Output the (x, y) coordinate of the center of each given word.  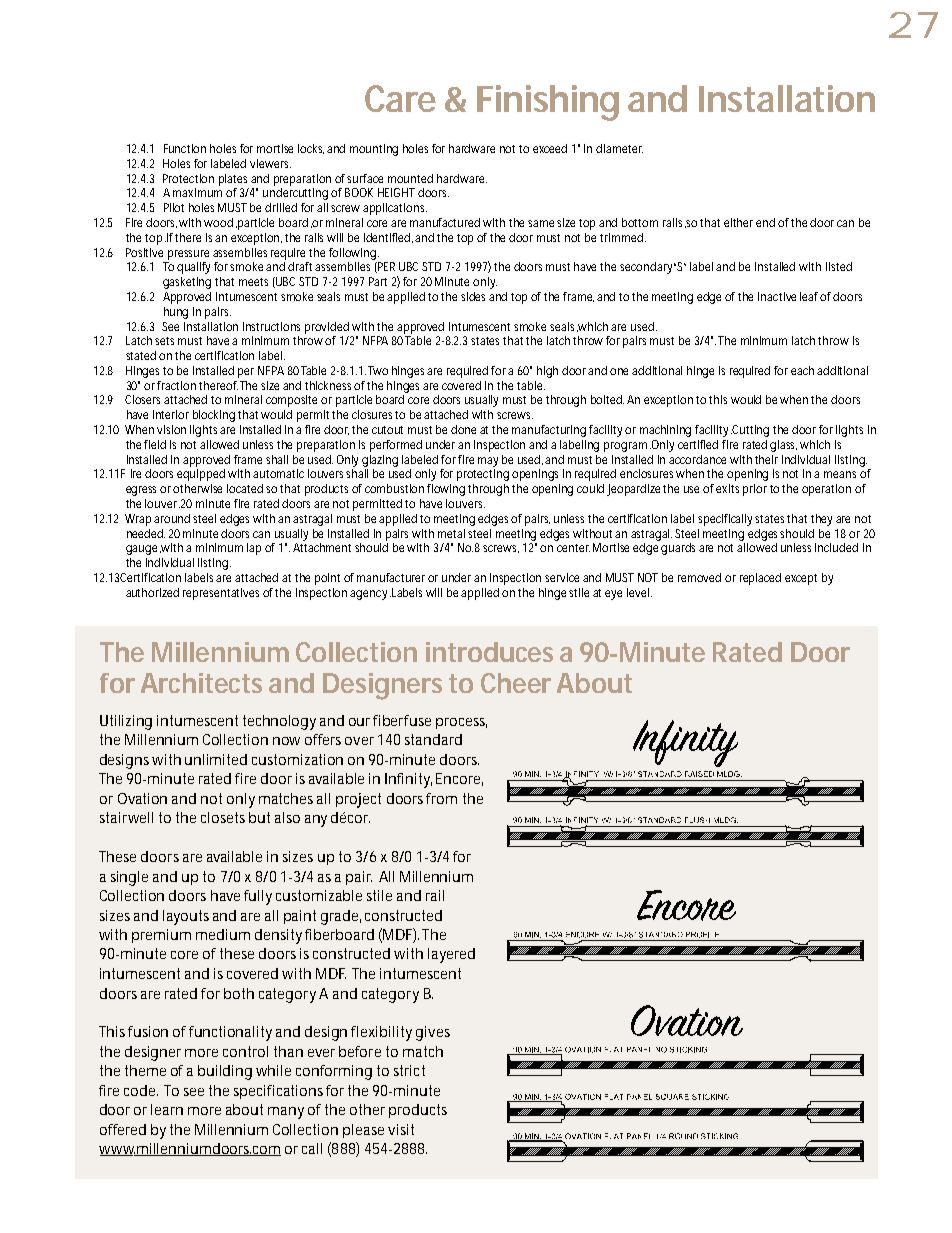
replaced (760, 579)
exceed (550, 148)
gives (433, 1033)
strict (409, 1070)
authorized (152, 592)
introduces (489, 652)
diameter (619, 148)
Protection (188, 178)
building (225, 1072)
